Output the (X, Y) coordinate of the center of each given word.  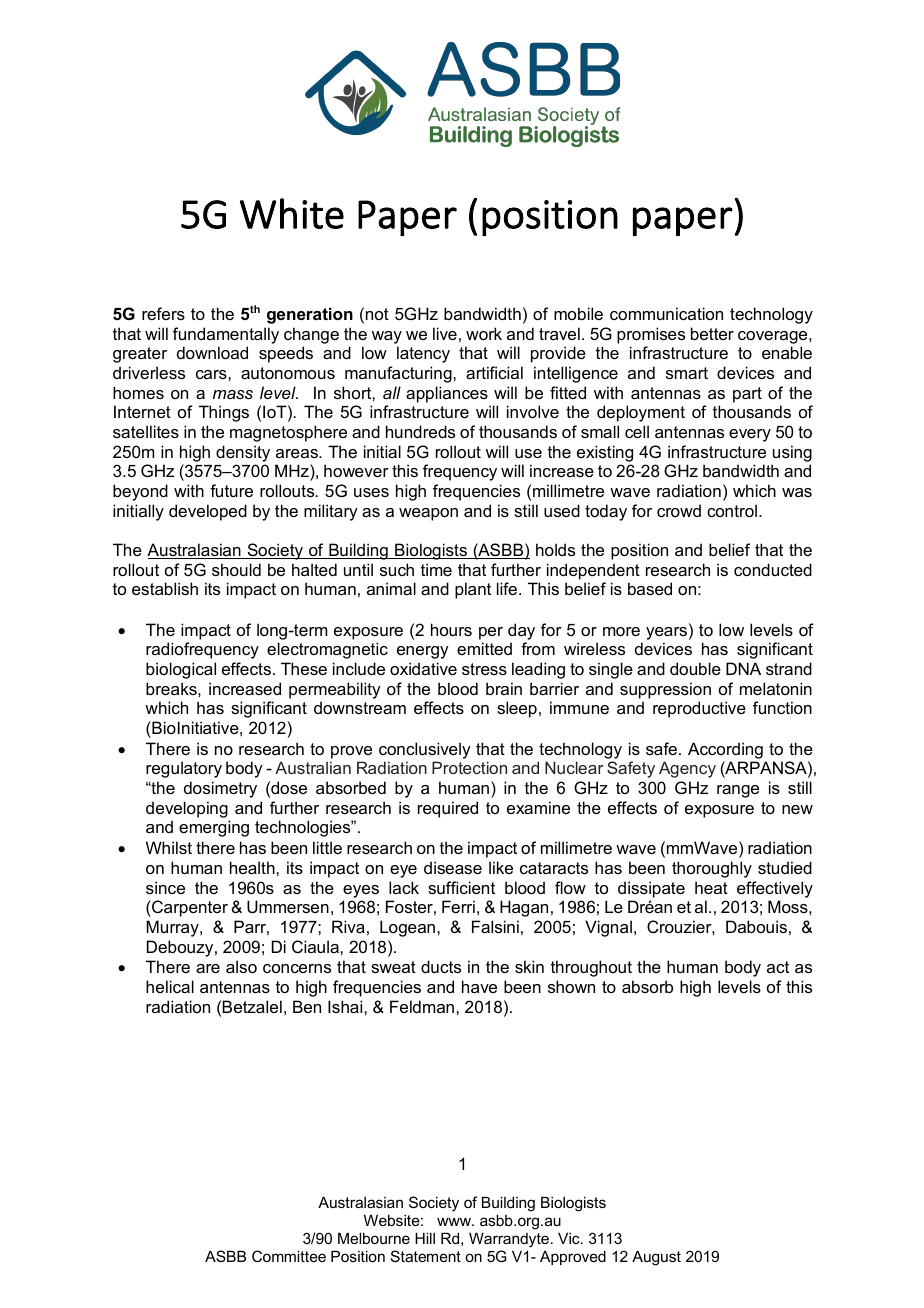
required (448, 809)
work (484, 333)
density (243, 453)
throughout (591, 968)
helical (170, 986)
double (695, 668)
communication (666, 313)
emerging (214, 828)
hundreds (420, 431)
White (292, 213)
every (750, 435)
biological (181, 670)
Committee (289, 1256)
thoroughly (712, 869)
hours (451, 629)
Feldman (422, 1006)
